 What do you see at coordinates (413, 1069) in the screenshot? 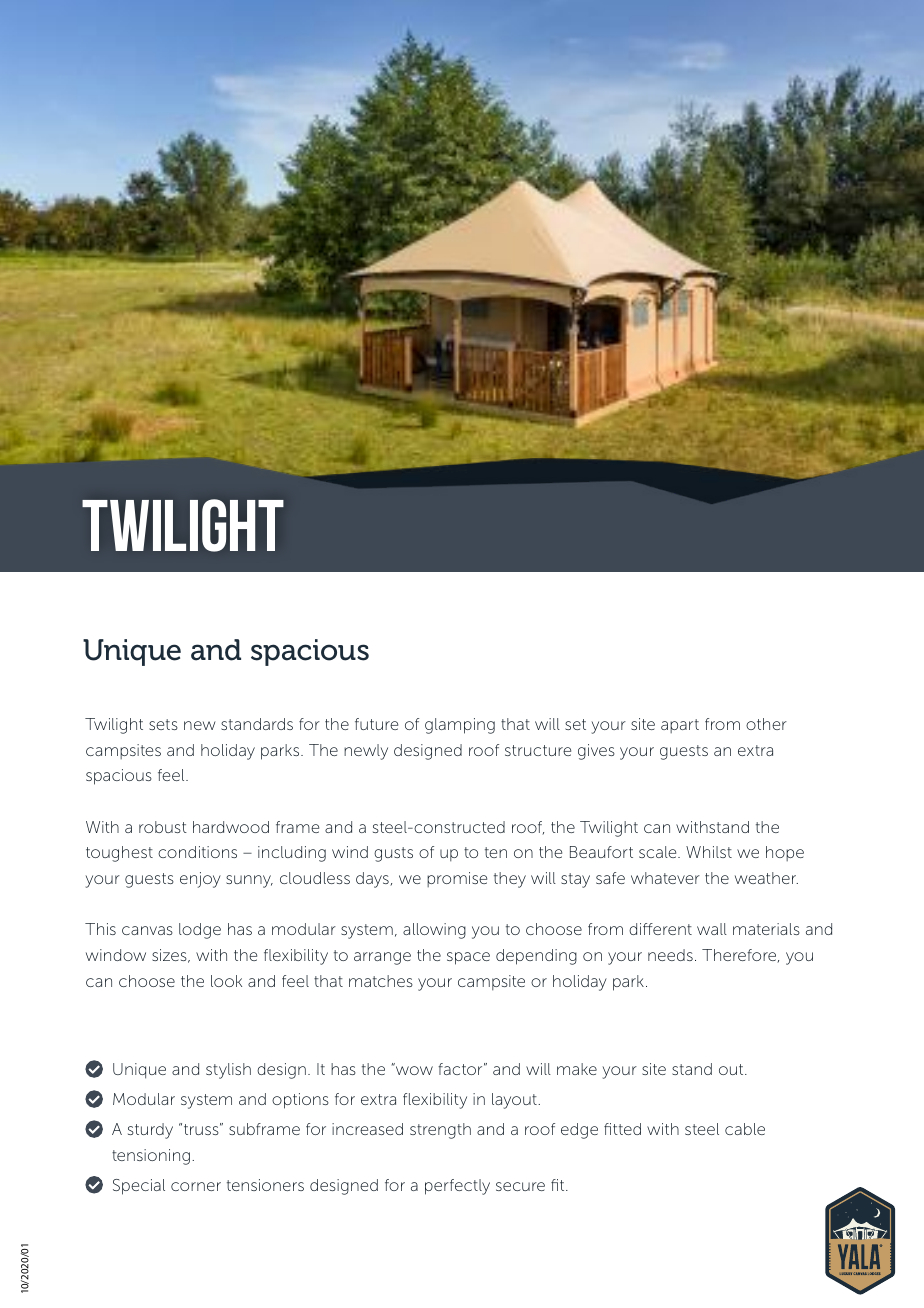
I see `wow` at bounding box center [413, 1069].
